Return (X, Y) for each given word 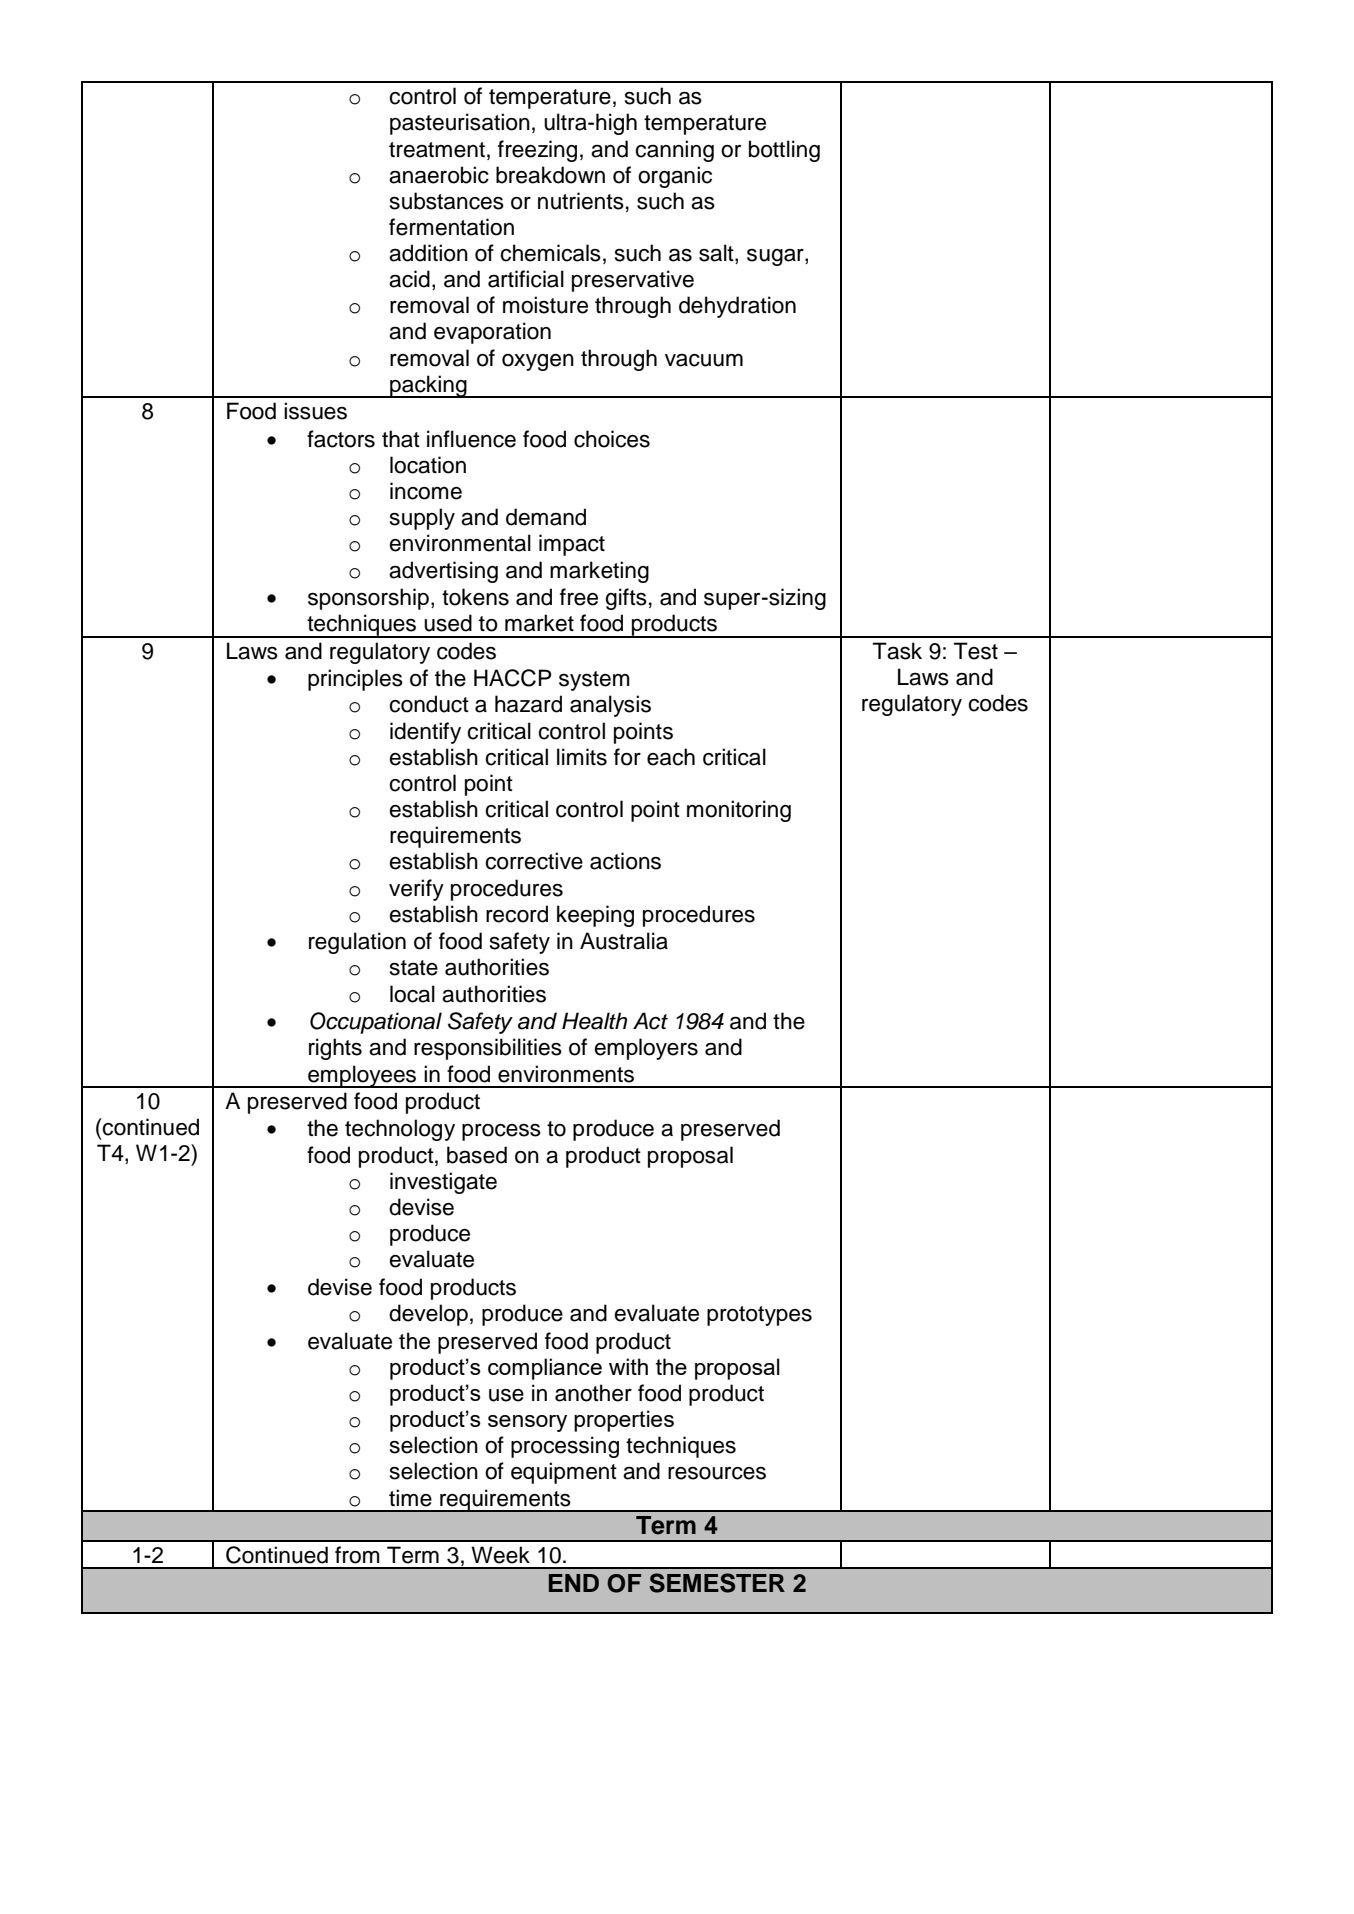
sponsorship (368, 599)
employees (362, 1076)
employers (646, 1049)
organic (675, 177)
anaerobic (439, 175)
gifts (626, 599)
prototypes (759, 1316)
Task (897, 651)
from (357, 1555)
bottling (784, 151)
